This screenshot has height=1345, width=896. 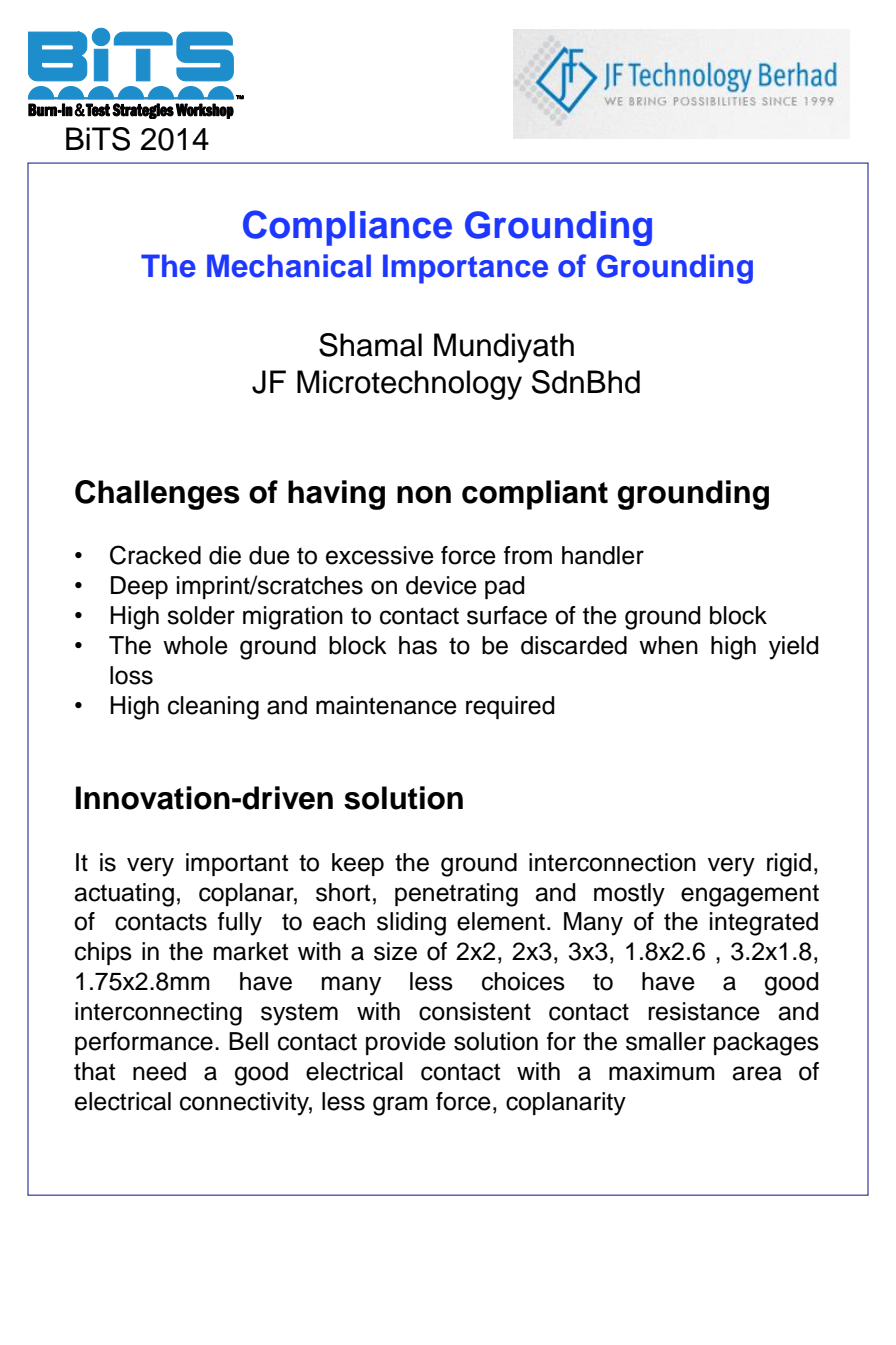 What do you see at coordinates (237, 864) in the screenshot?
I see `important` at bounding box center [237, 864].
